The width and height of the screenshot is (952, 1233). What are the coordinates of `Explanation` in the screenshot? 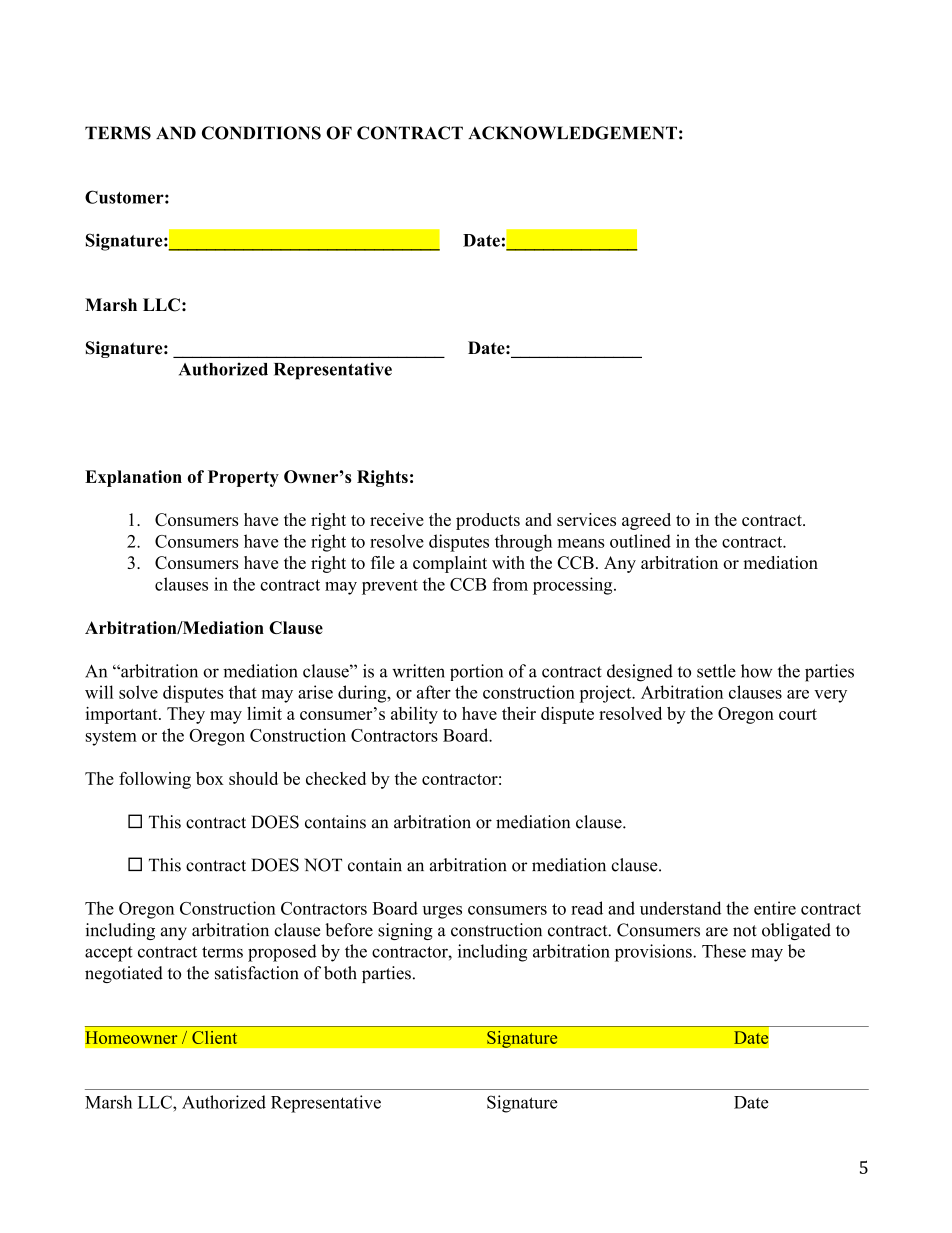 It's located at (133, 478).
